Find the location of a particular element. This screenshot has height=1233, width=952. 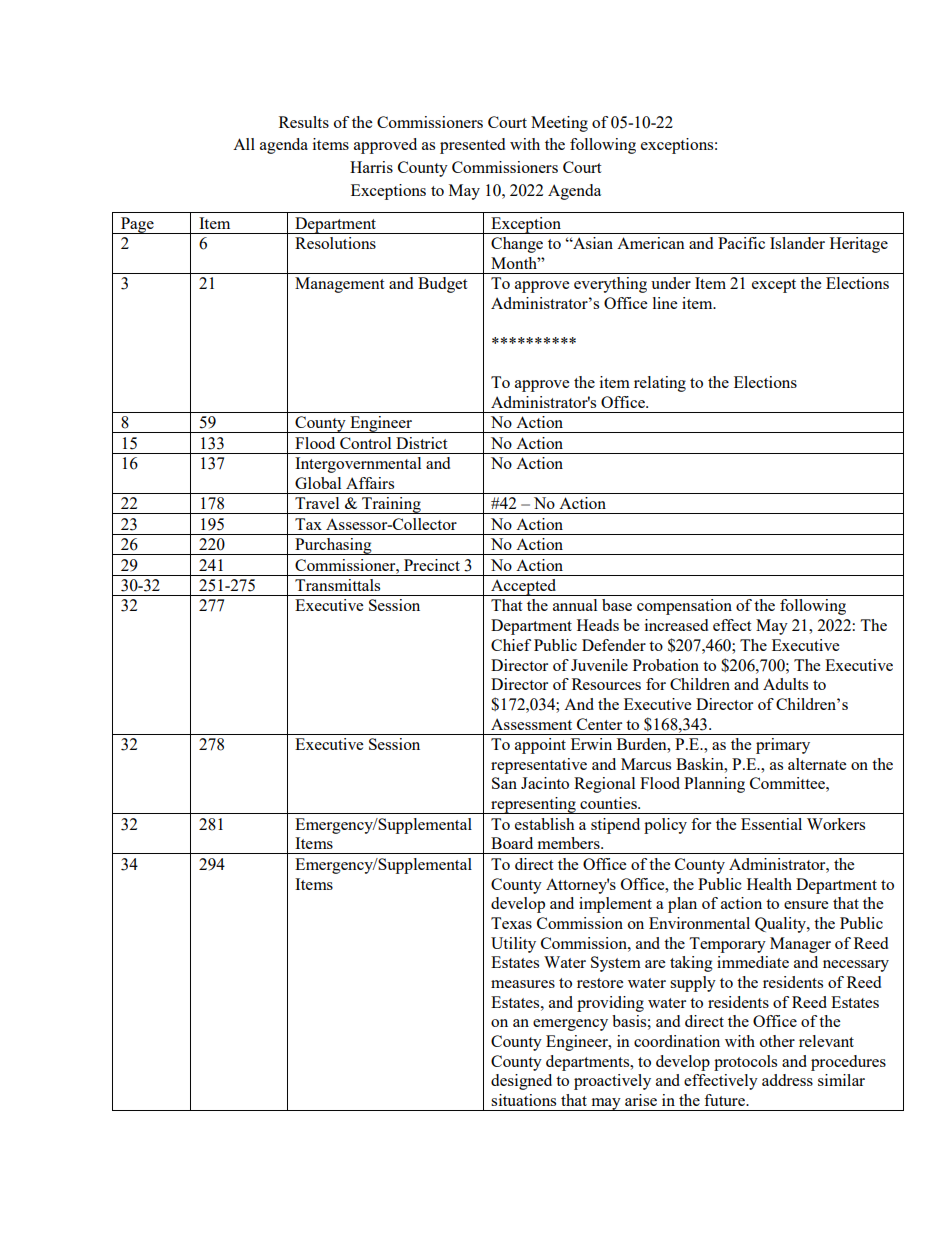

situations is located at coordinates (523, 1100).
